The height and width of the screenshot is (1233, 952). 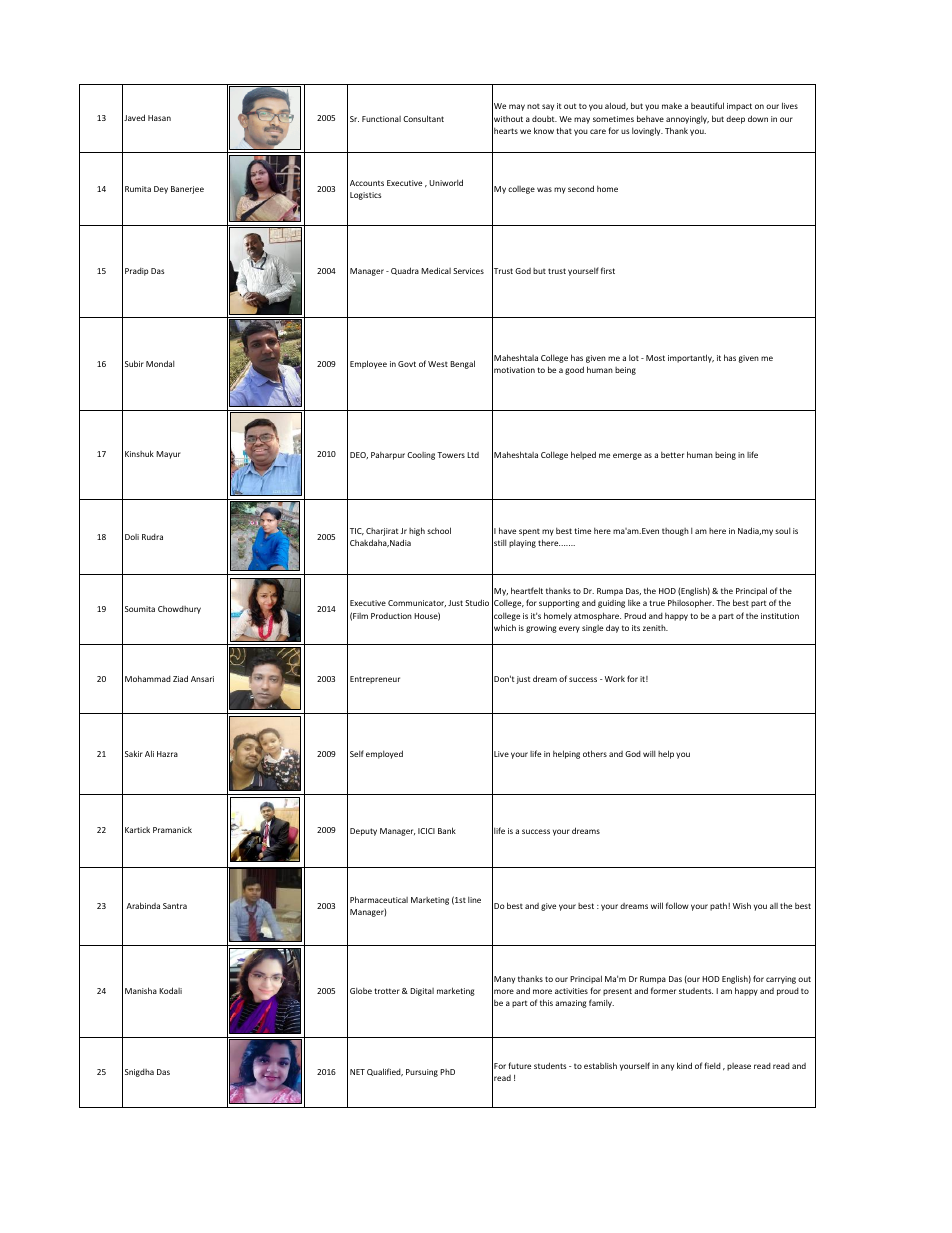 I want to click on Manisha, so click(x=141, y=990).
